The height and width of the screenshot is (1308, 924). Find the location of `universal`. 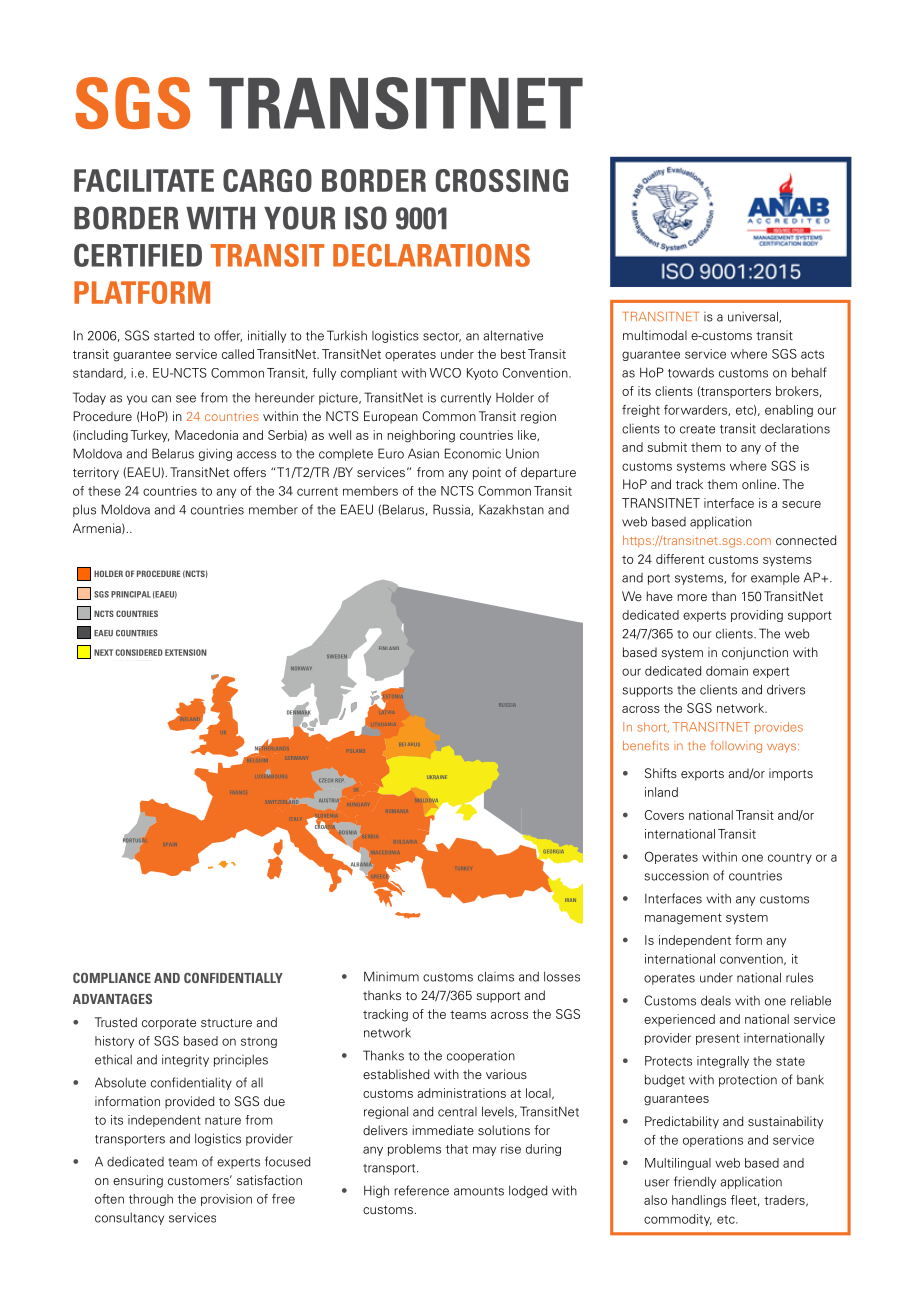

universal is located at coordinates (754, 317).
